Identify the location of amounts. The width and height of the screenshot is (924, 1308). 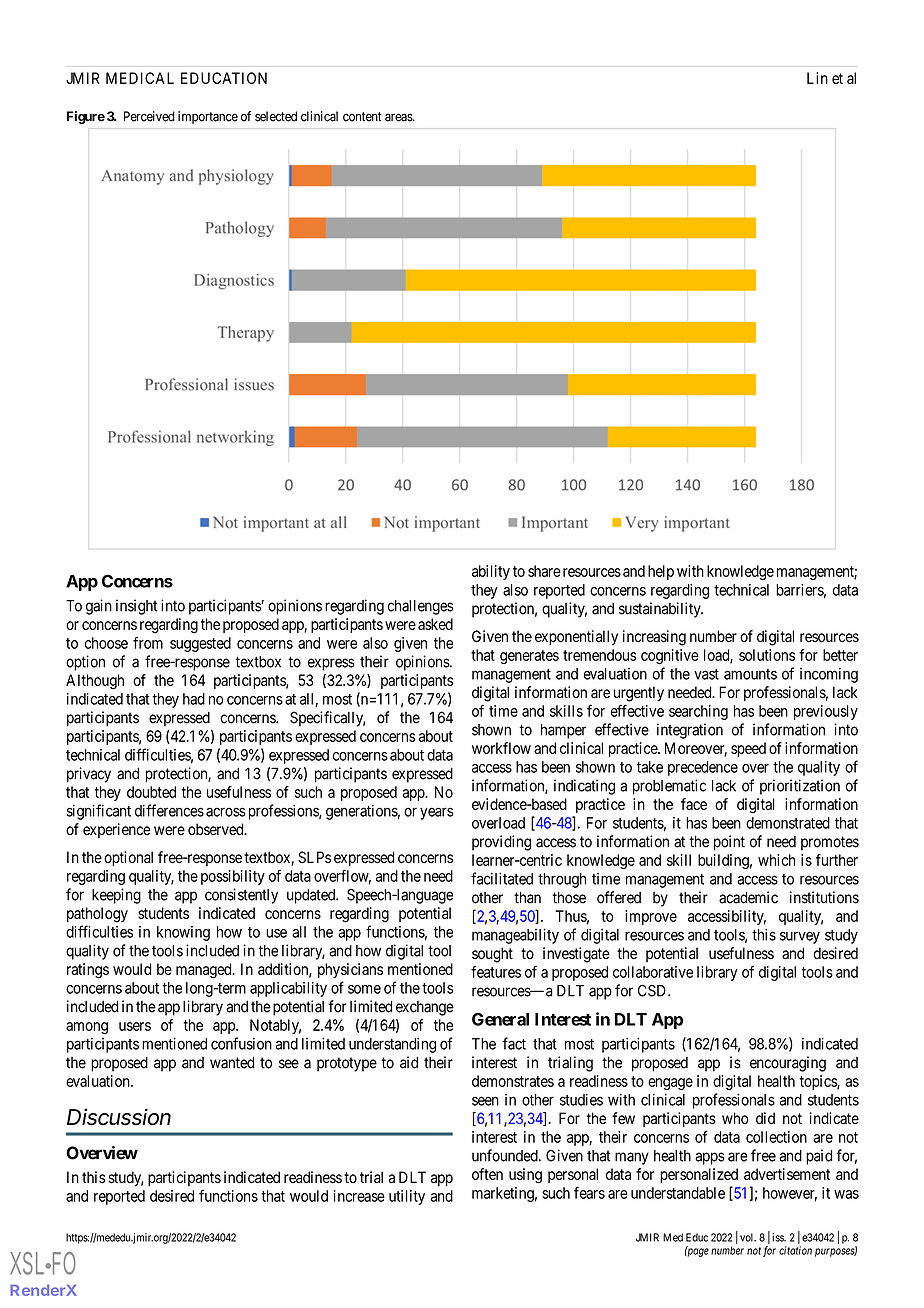
(750, 674).
